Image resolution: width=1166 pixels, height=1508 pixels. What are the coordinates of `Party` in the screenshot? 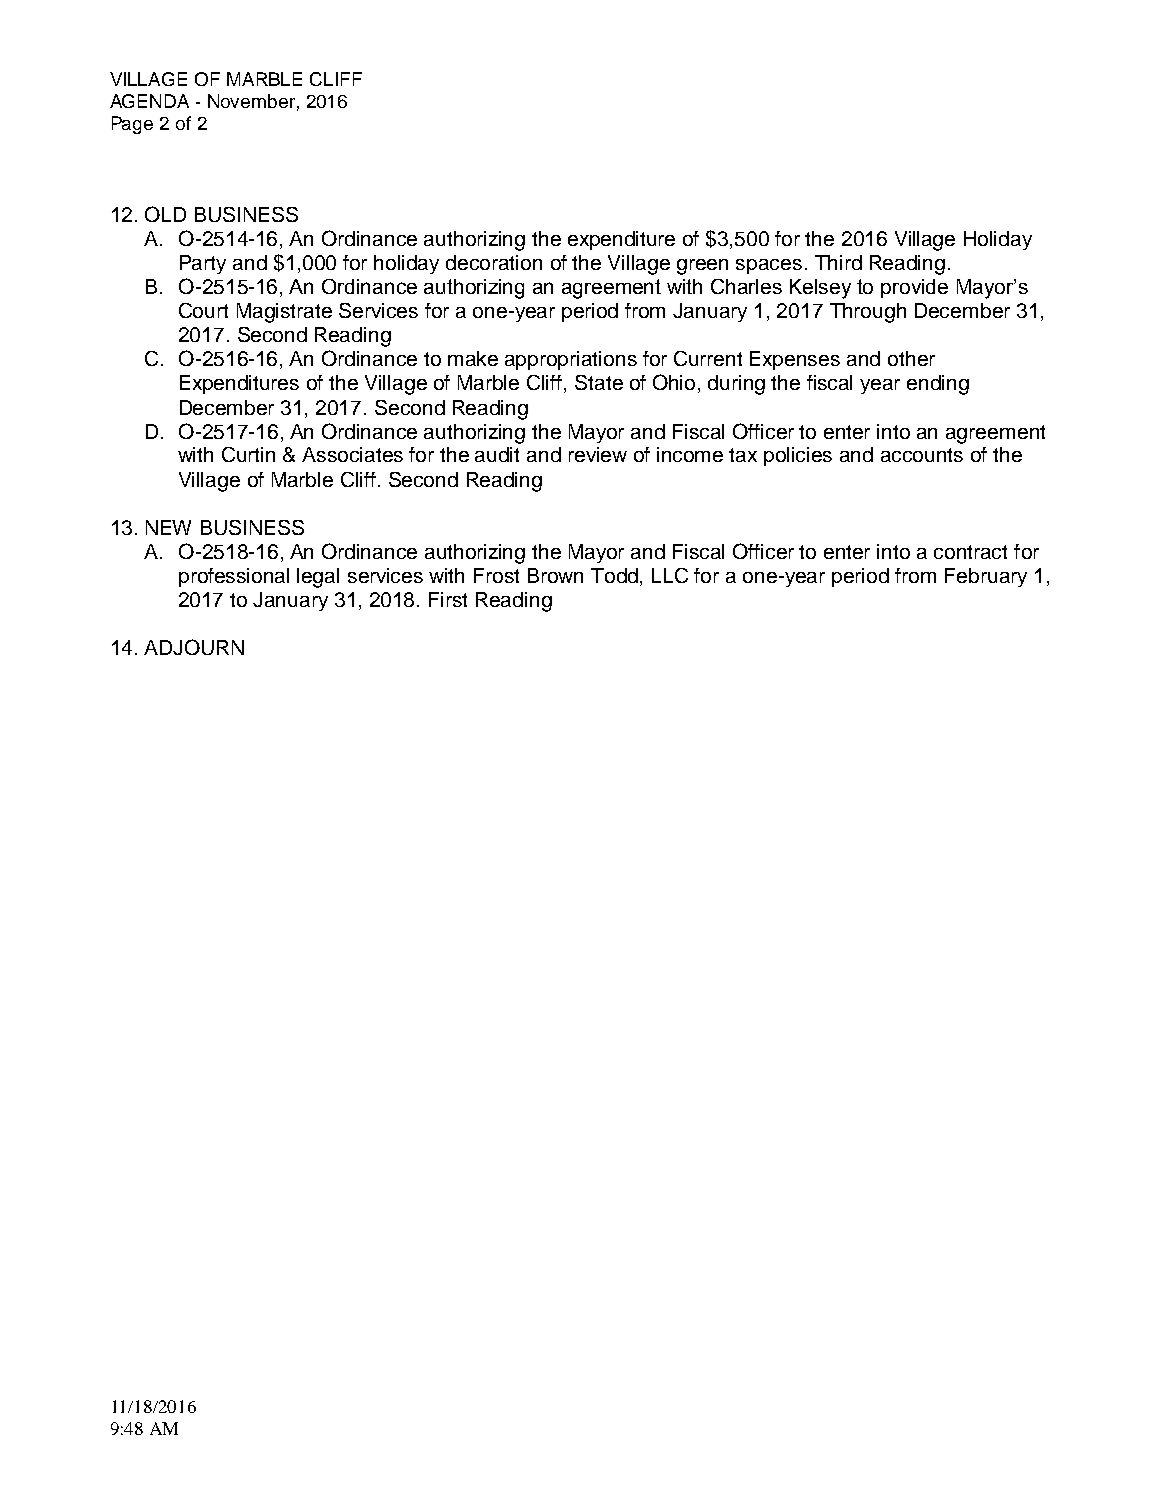 It's located at (203, 264).
